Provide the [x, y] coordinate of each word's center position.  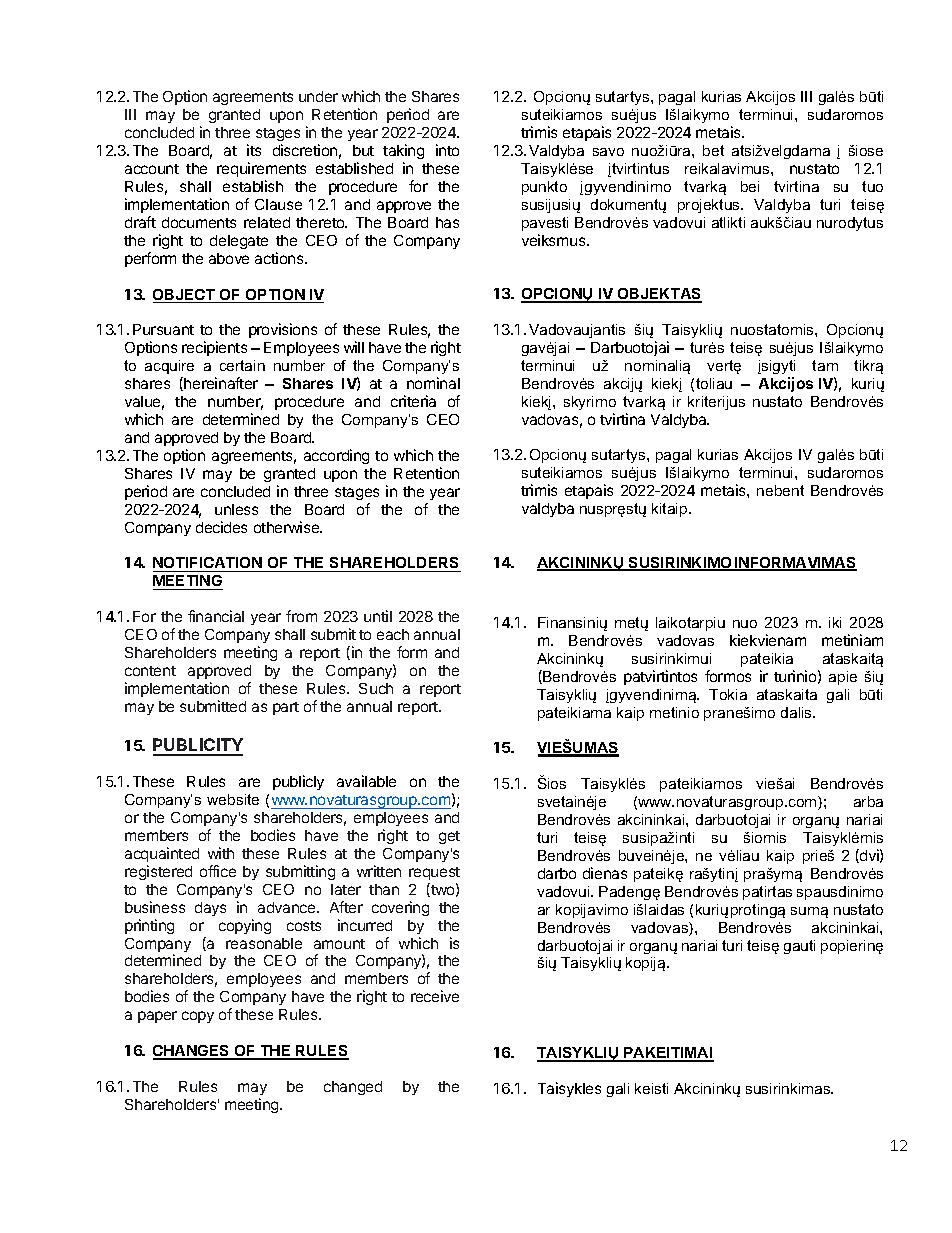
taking [403, 151]
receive [435, 996]
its [254, 150]
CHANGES [192, 1052]
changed [353, 1088]
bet [713, 150]
